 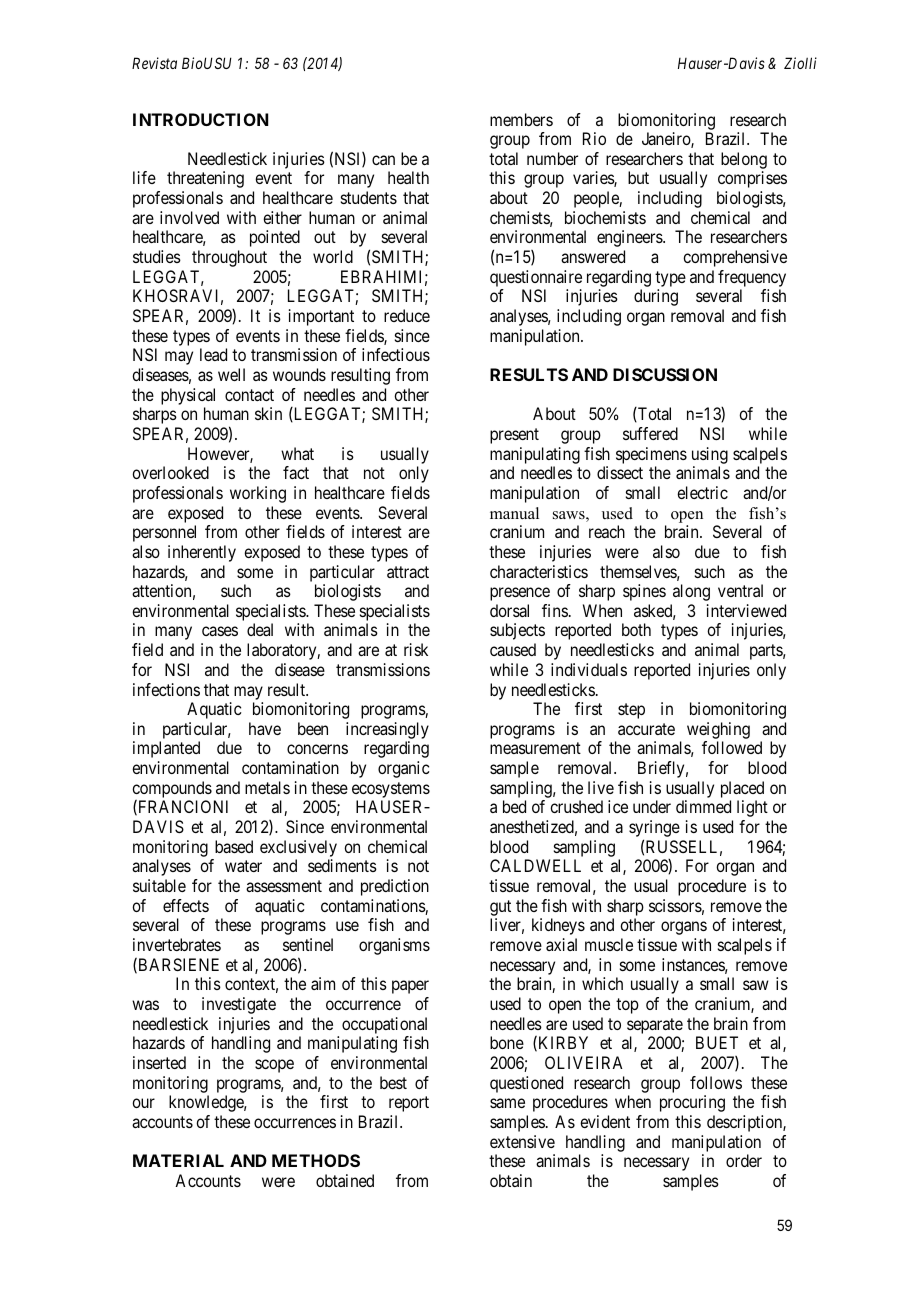 I want to click on Rio, so click(x=594, y=138).
